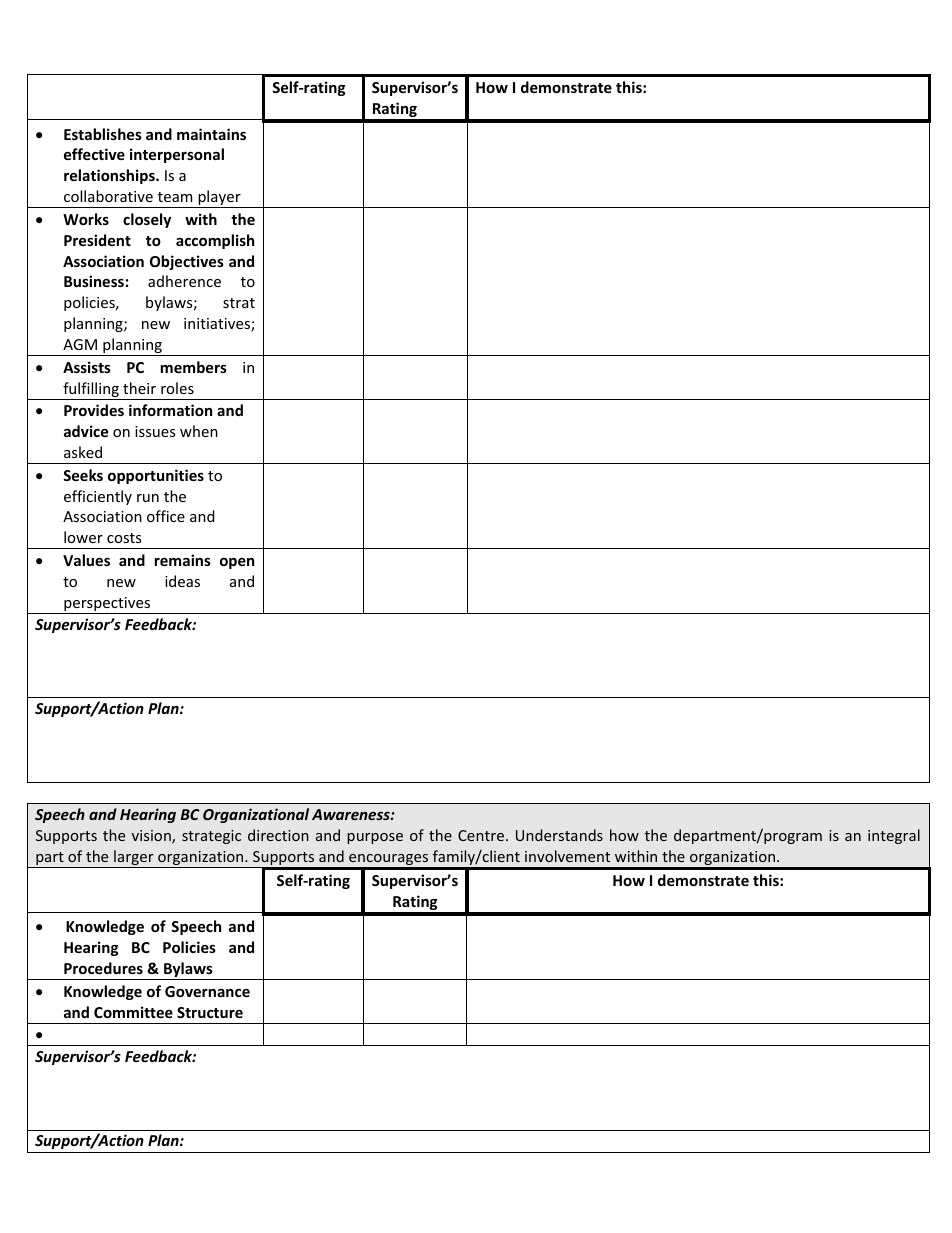  I want to click on open, so click(237, 563).
